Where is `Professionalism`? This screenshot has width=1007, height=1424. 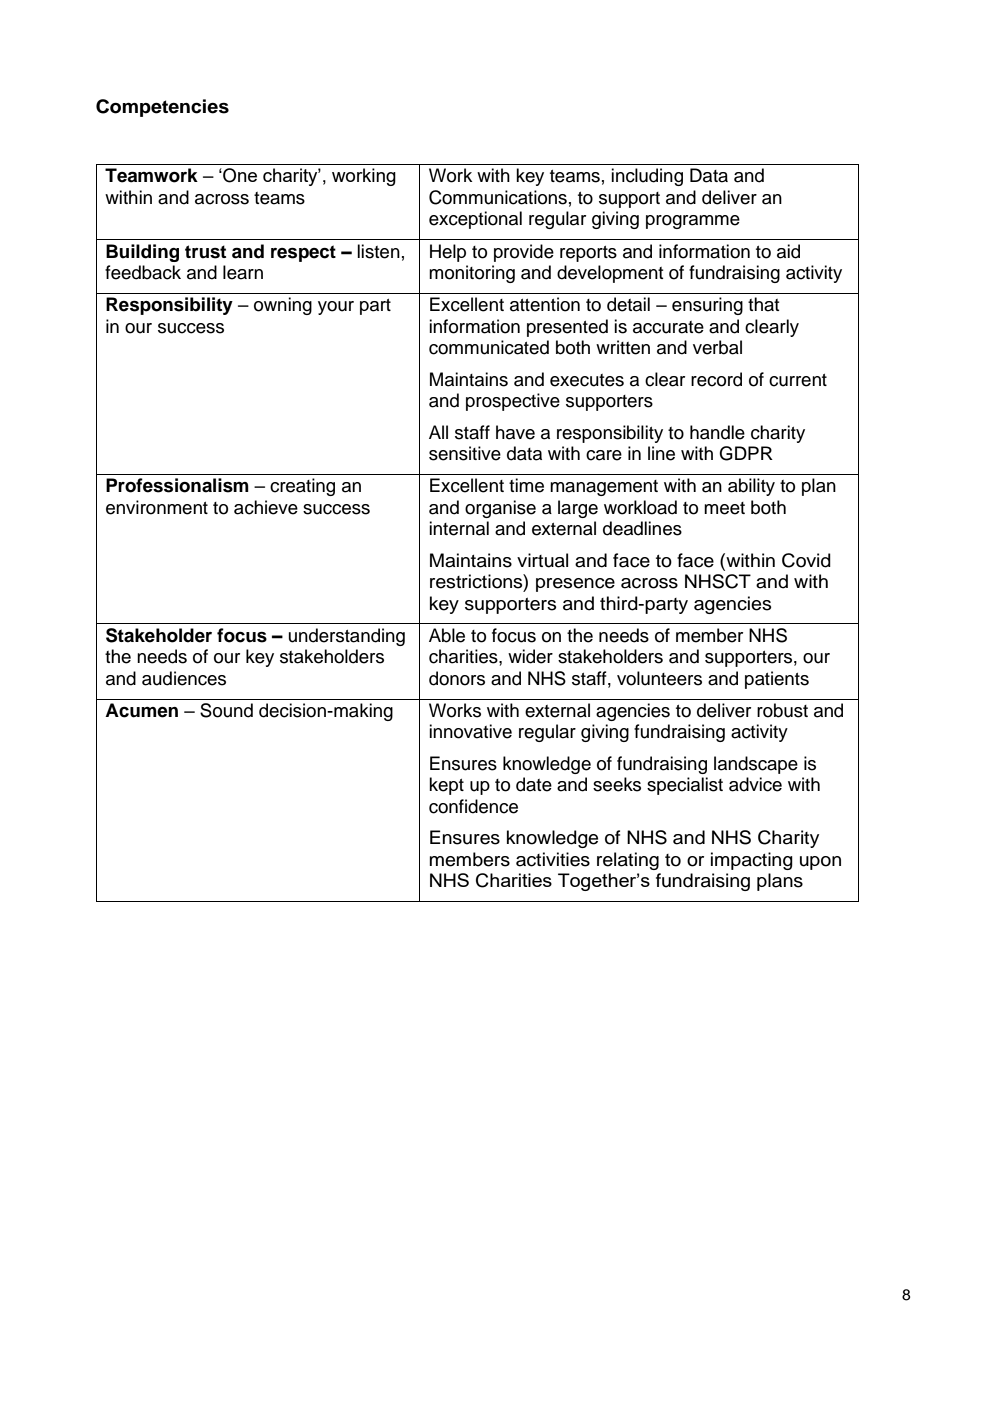
Professionalism is located at coordinates (177, 485).
